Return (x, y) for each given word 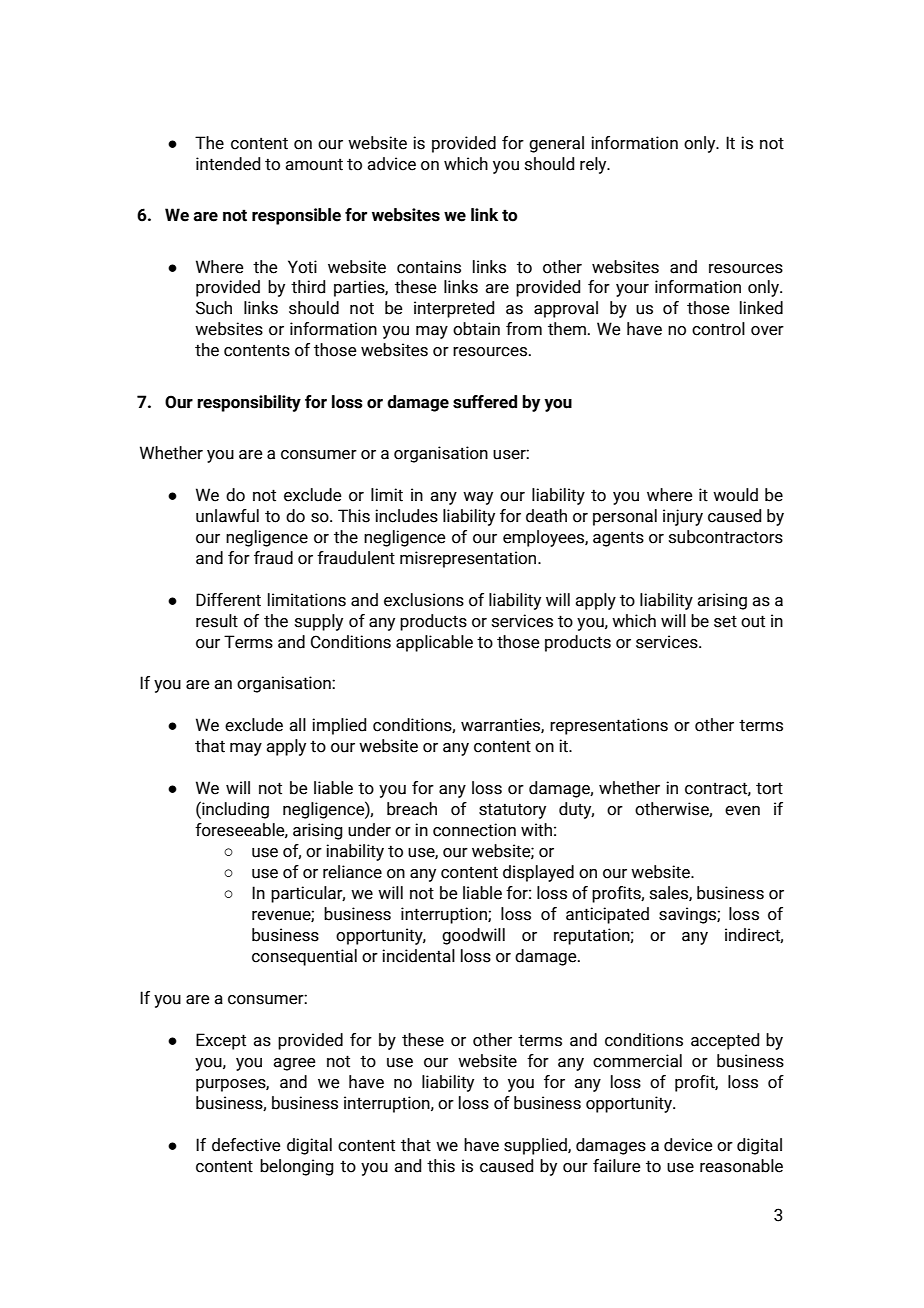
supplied (536, 1146)
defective (246, 1145)
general (556, 144)
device (688, 1145)
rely (594, 165)
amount (314, 164)
